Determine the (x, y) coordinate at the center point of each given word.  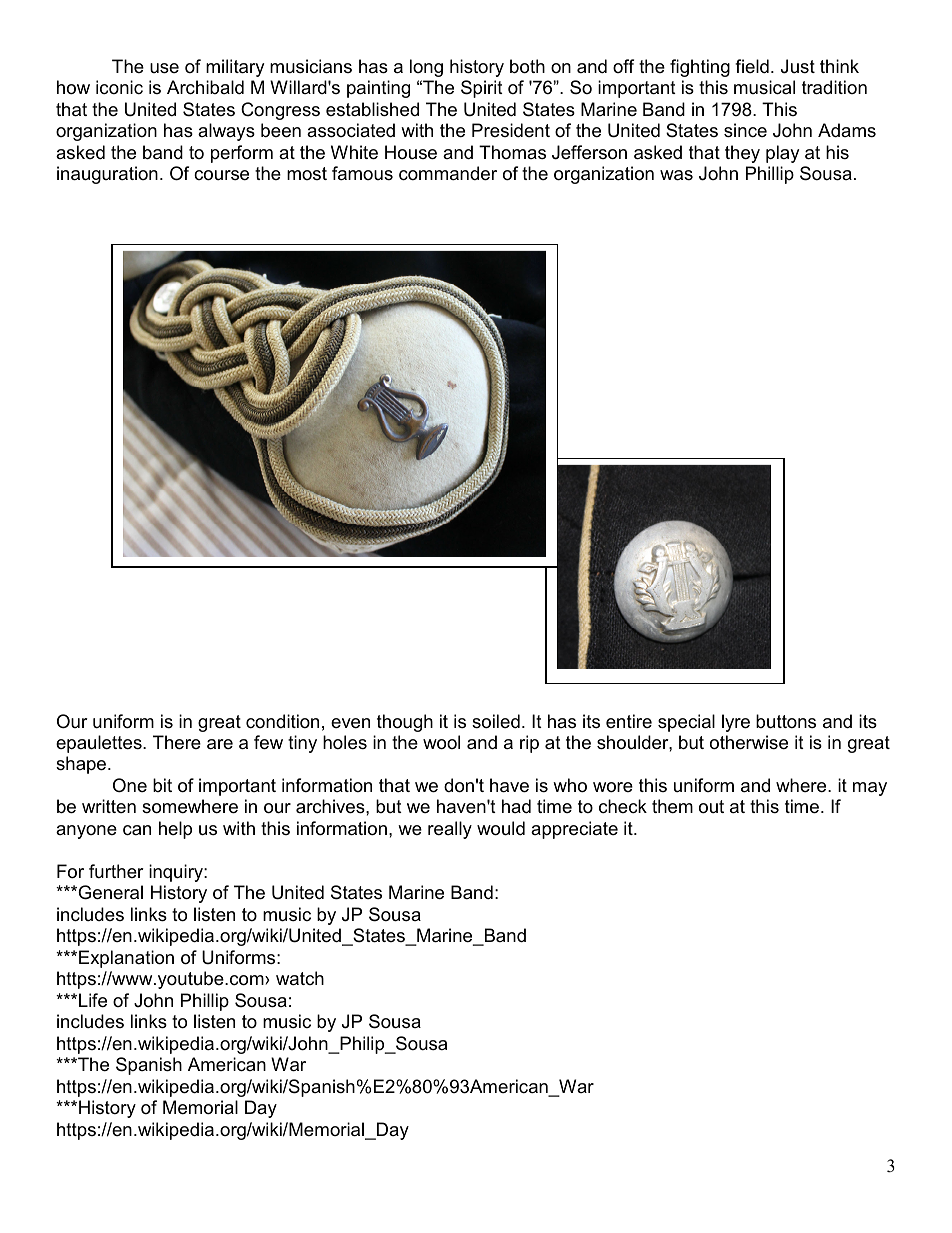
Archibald (205, 87)
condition (282, 721)
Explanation (126, 959)
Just (798, 66)
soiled (496, 721)
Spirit (482, 89)
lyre (736, 723)
